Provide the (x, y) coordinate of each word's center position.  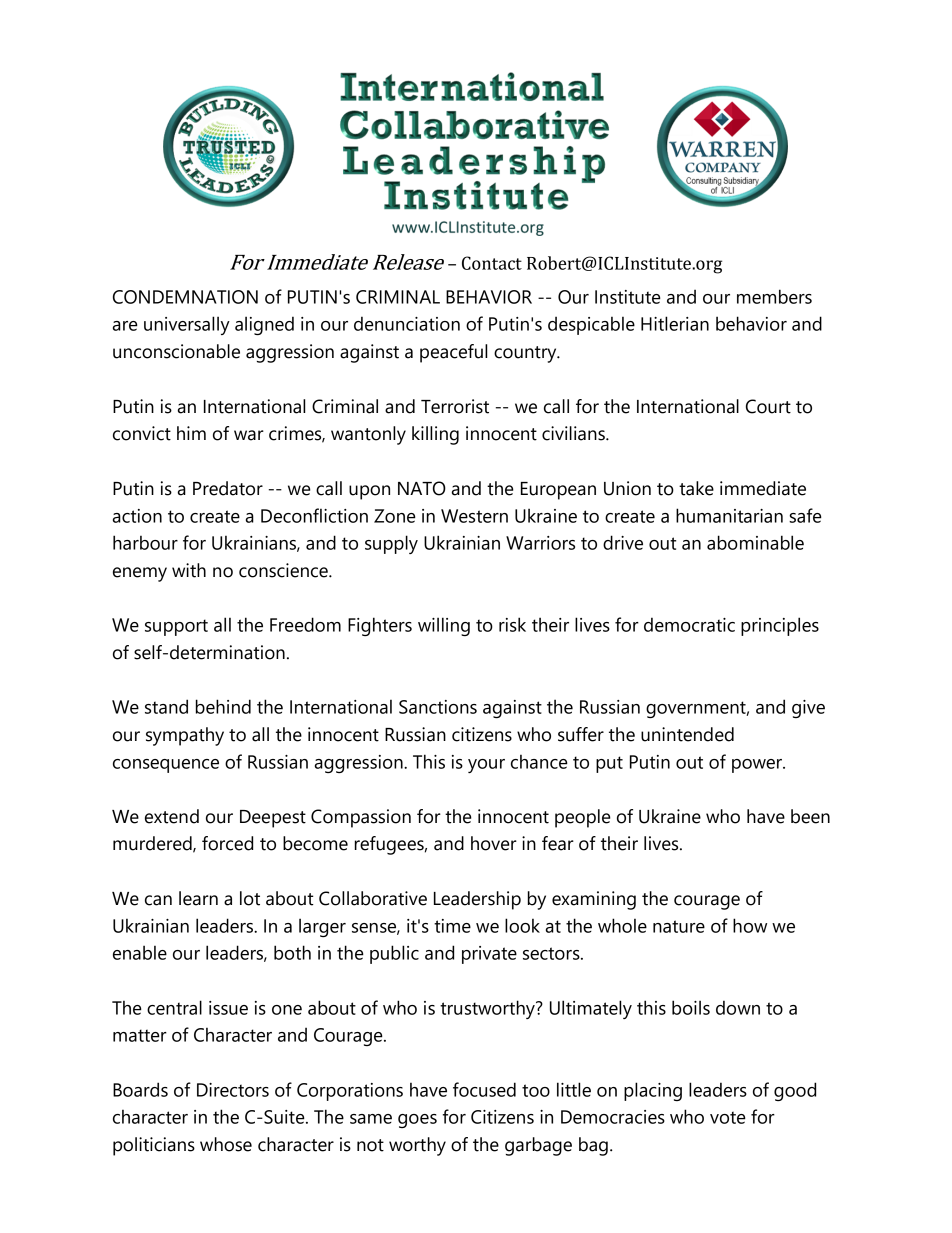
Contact (492, 263)
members (774, 296)
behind (223, 706)
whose (226, 1144)
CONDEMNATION (185, 297)
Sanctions (438, 707)
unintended (687, 734)
